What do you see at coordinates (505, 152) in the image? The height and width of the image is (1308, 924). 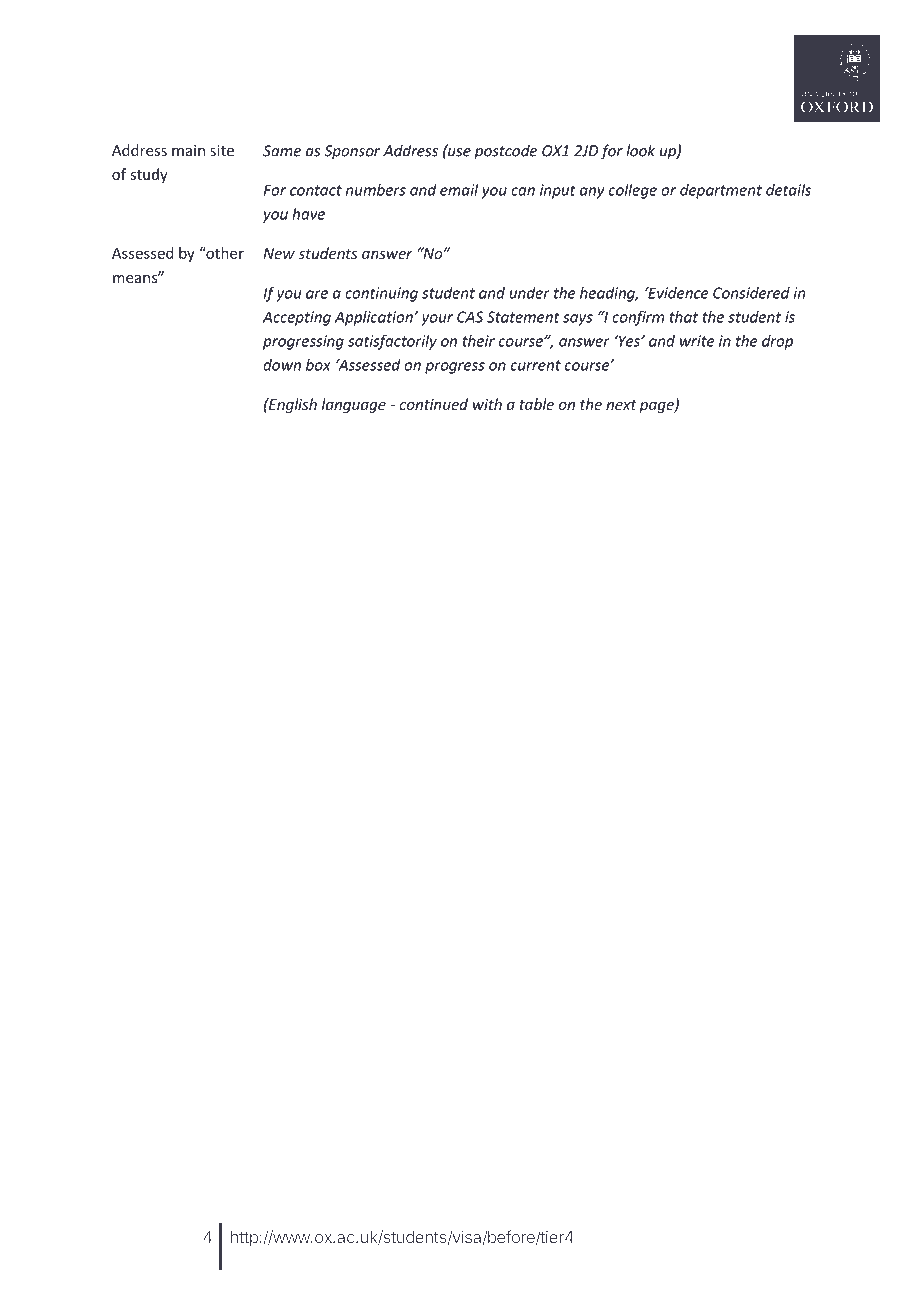 I see `postcode` at bounding box center [505, 152].
